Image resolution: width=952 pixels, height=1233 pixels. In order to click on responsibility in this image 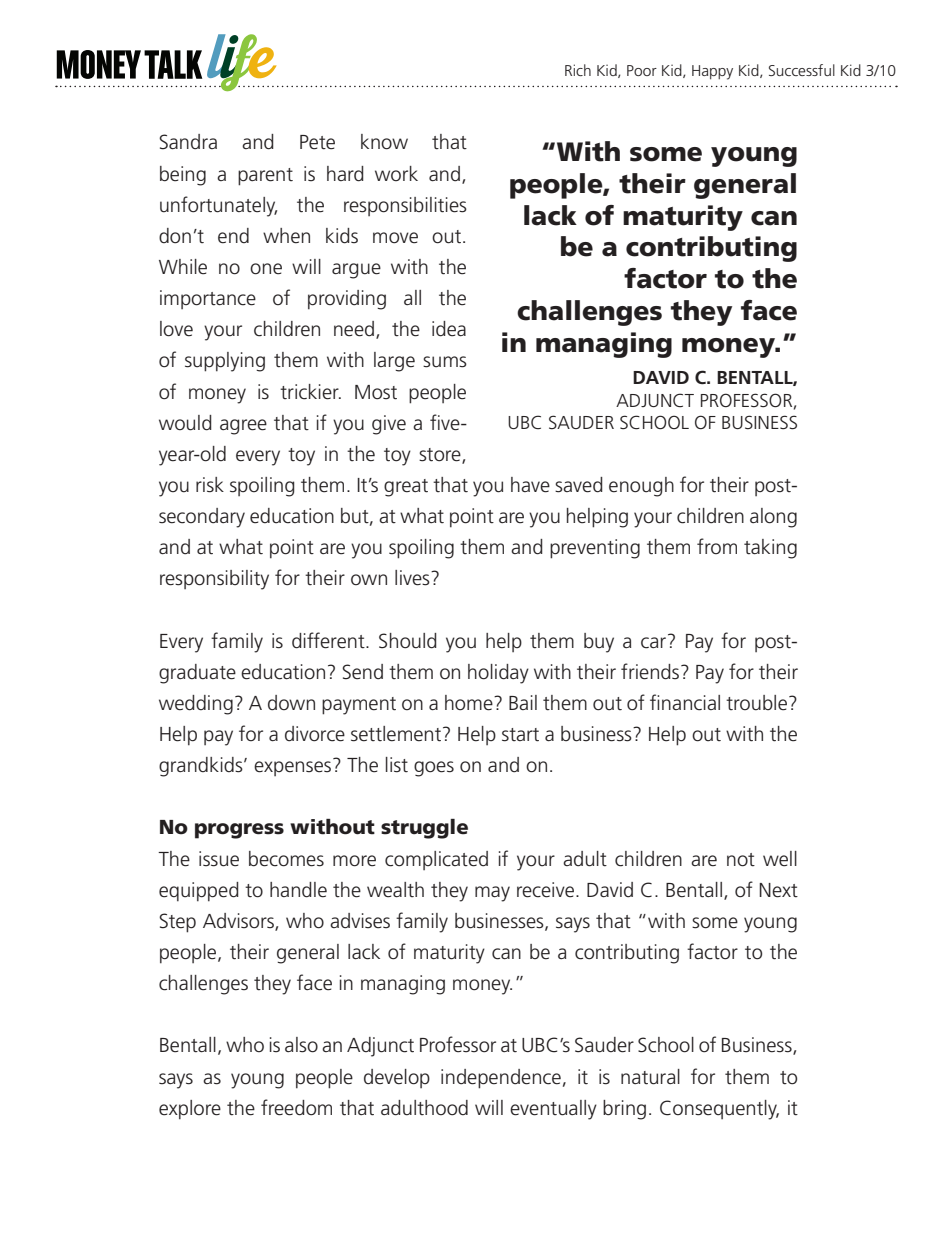, I will do `click(214, 580)`.
